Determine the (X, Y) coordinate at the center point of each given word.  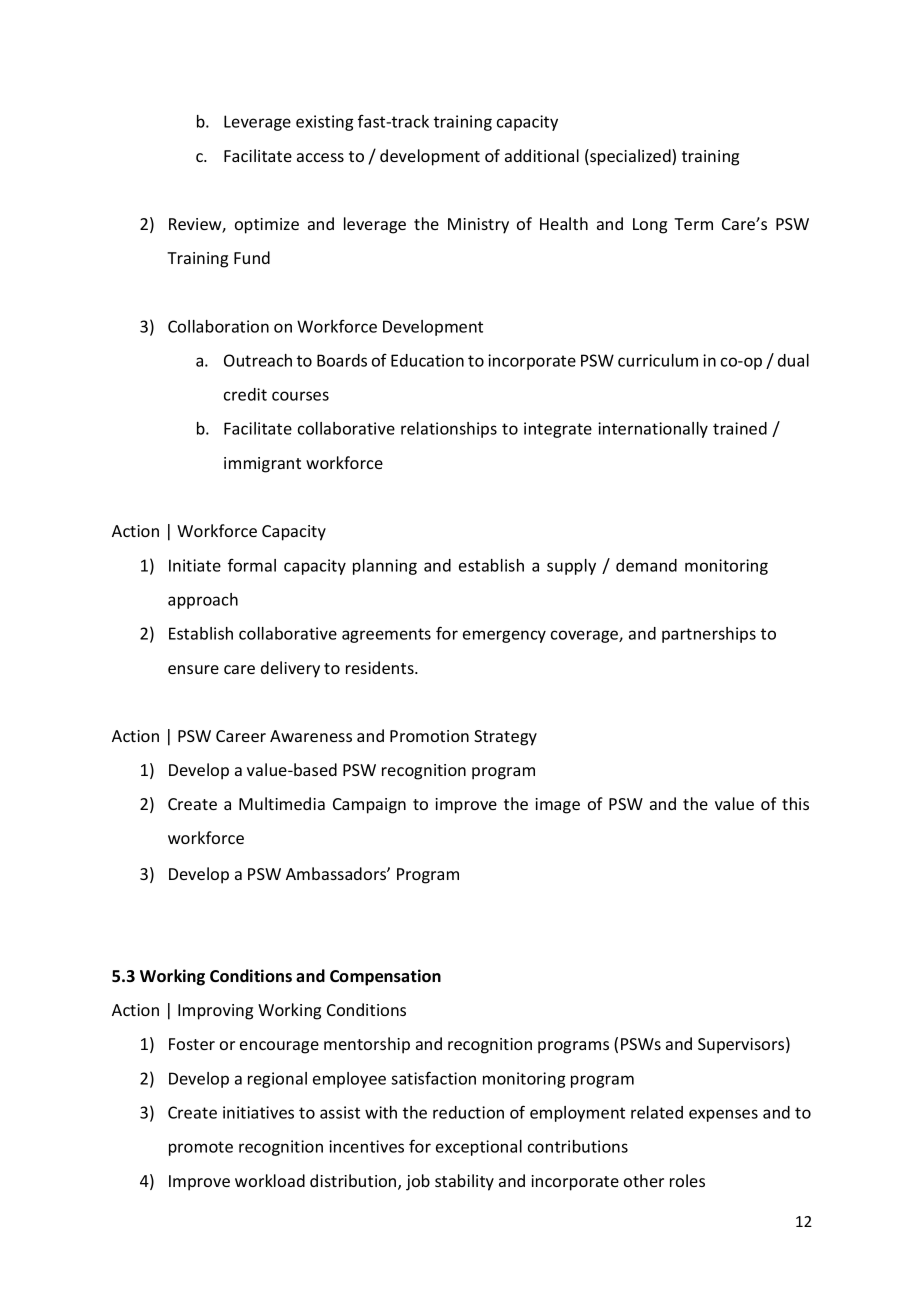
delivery (290, 669)
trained (740, 428)
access (320, 157)
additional (542, 155)
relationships (449, 430)
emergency (504, 636)
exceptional (479, 1148)
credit (245, 394)
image (557, 806)
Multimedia (282, 803)
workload (270, 1180)
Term (693, 224)
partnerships (709, 635)
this (795, 803)
